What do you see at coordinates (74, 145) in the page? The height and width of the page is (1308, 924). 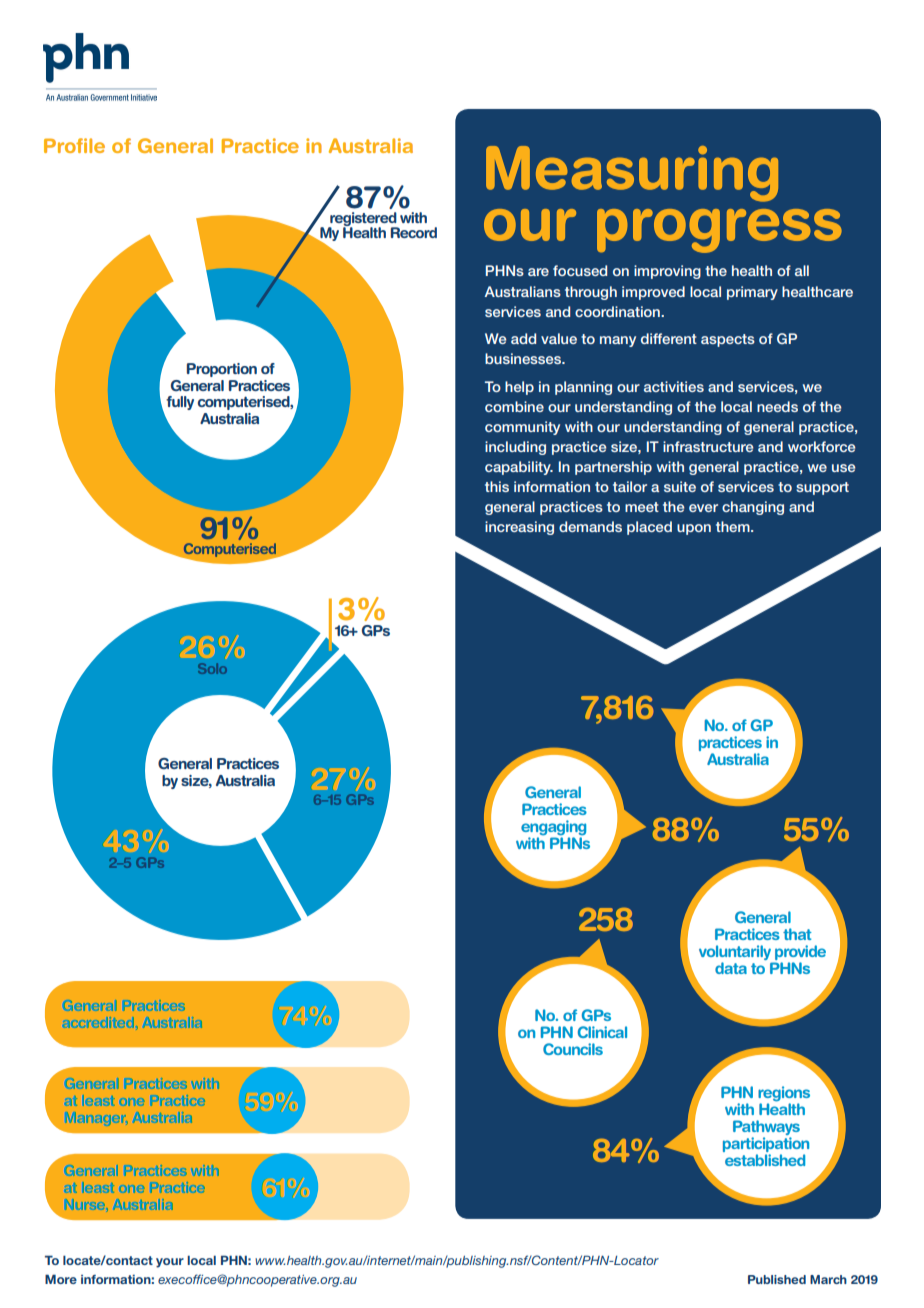 I see `Profile` at bounding box center [74, 145].
